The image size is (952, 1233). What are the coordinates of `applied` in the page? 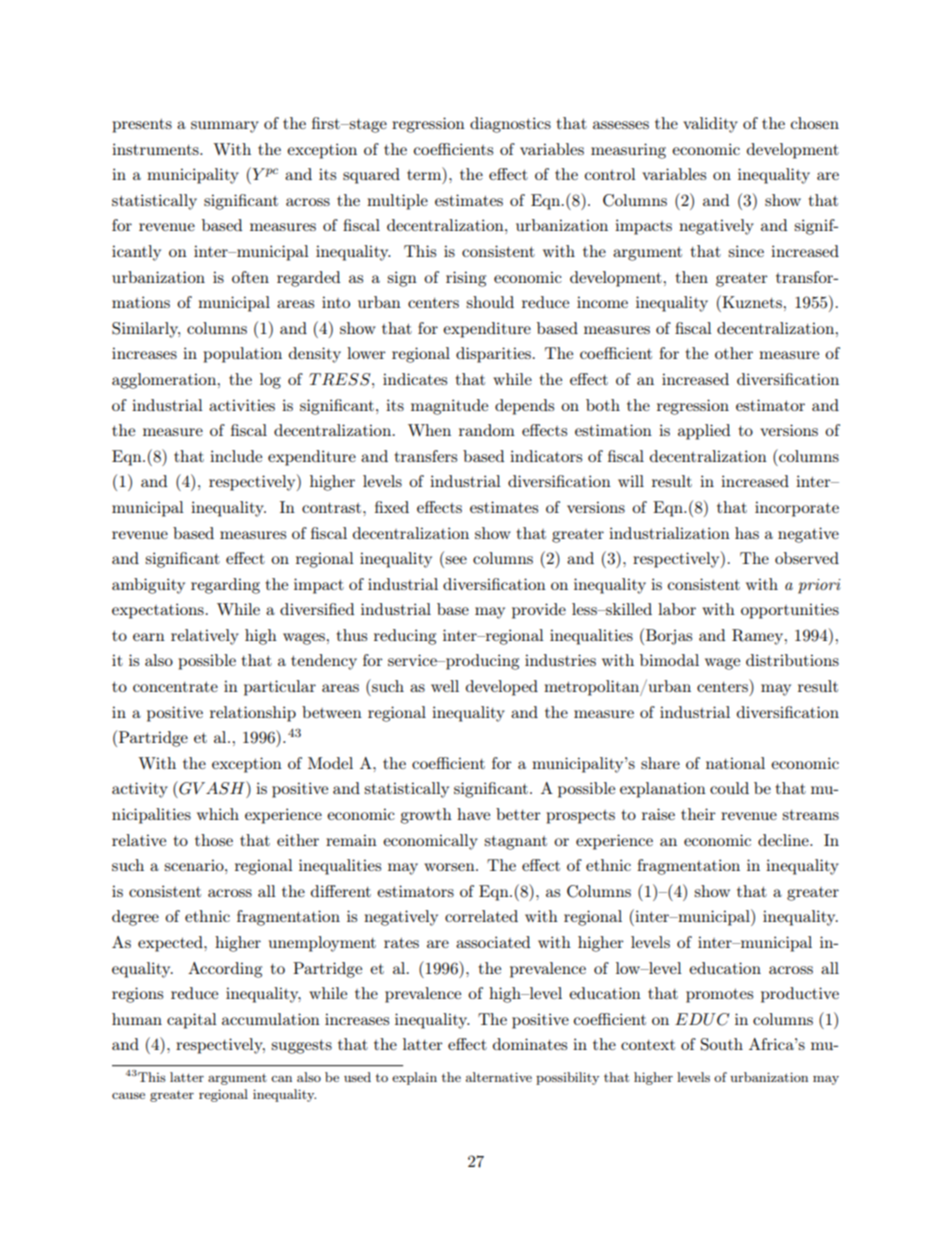 It's located at (704, 432).
